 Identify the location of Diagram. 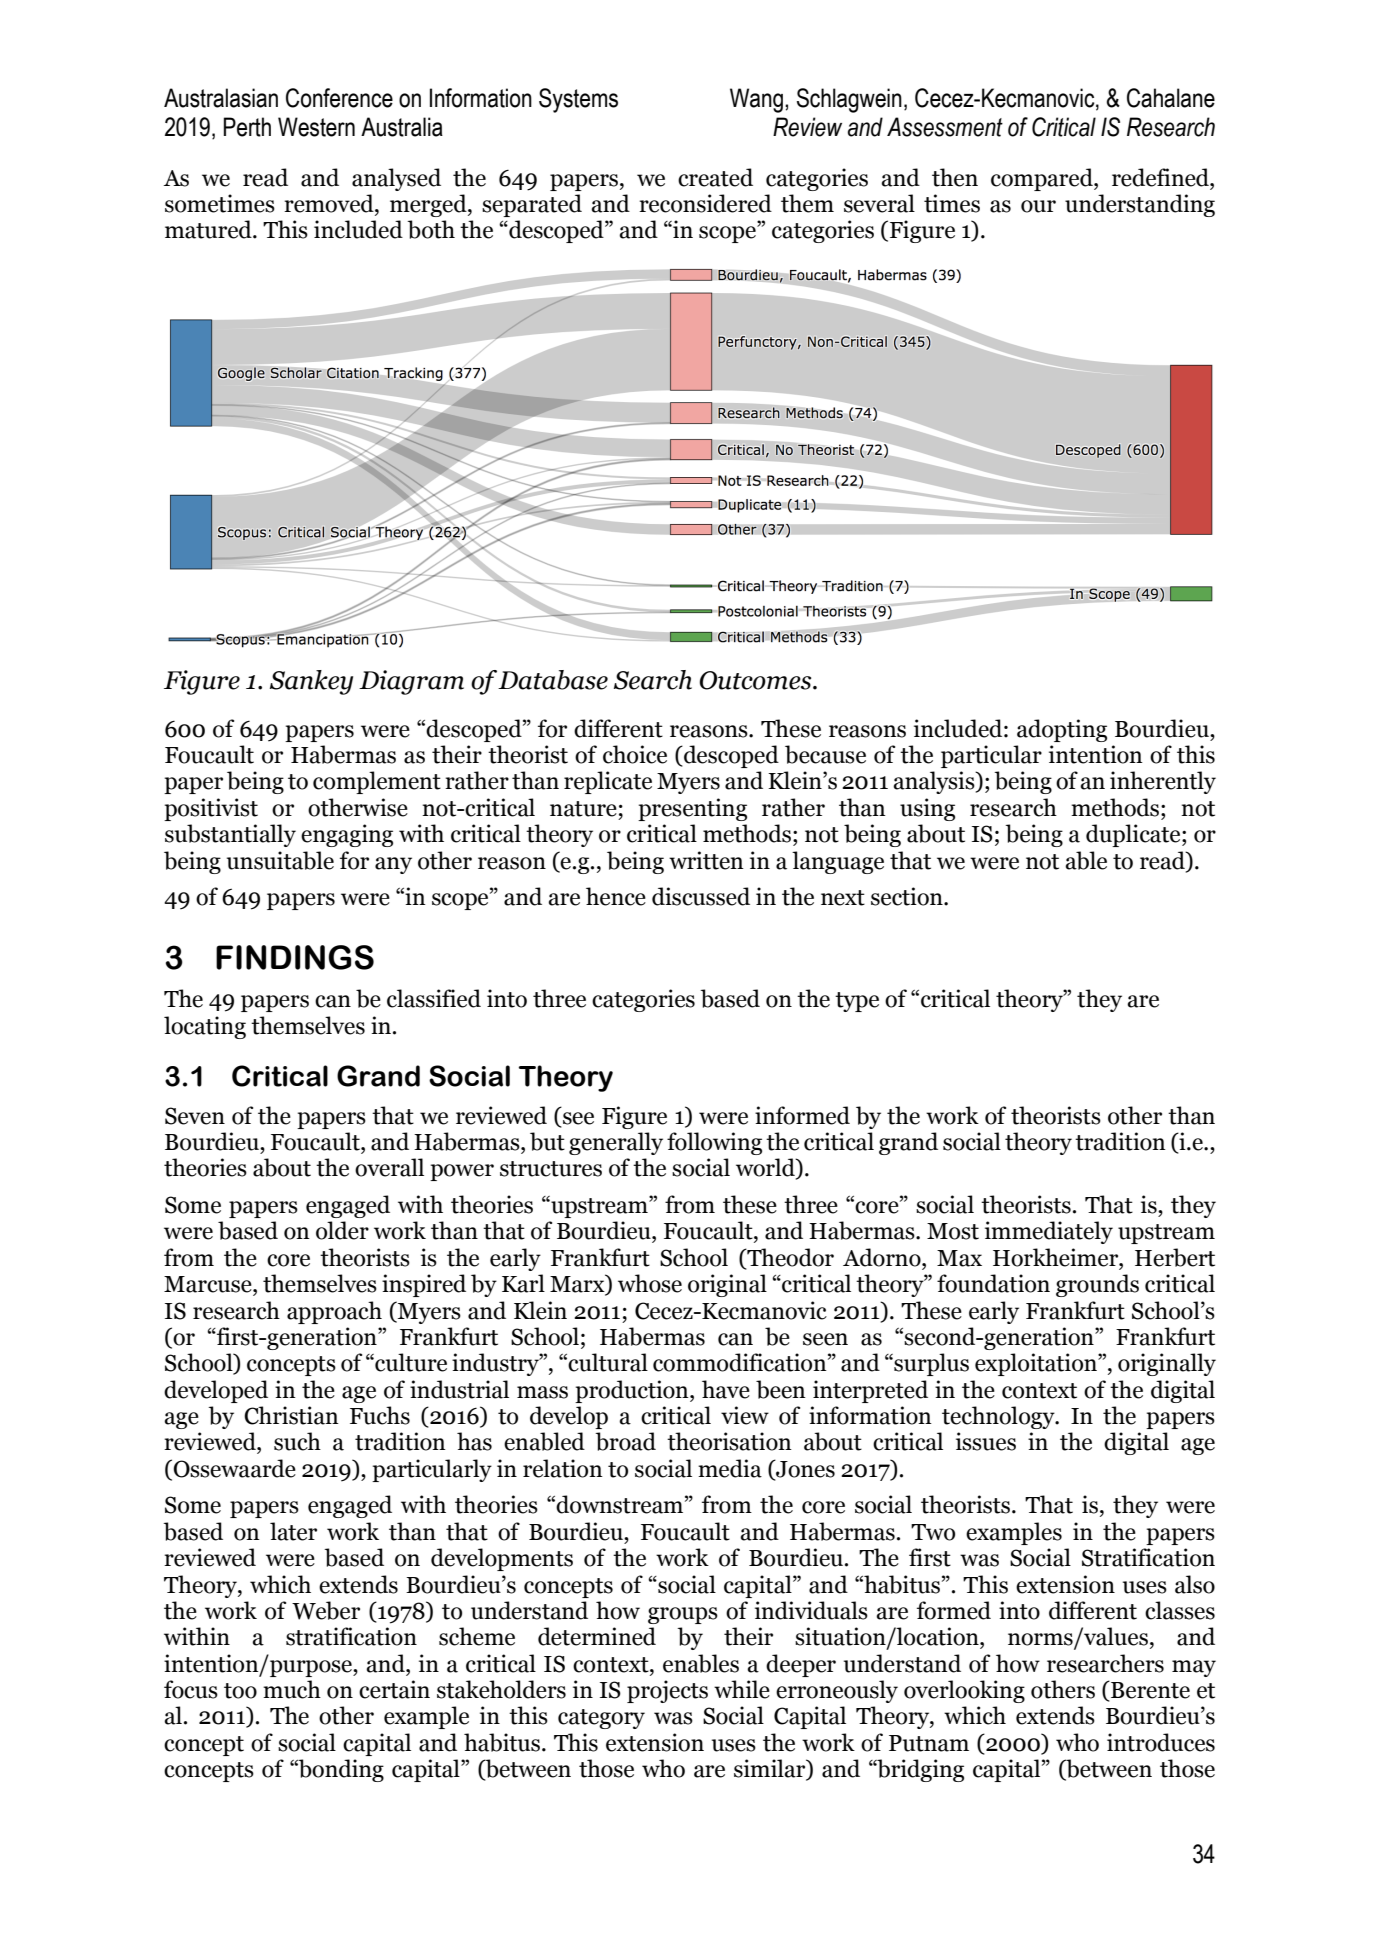
(411, 682).
